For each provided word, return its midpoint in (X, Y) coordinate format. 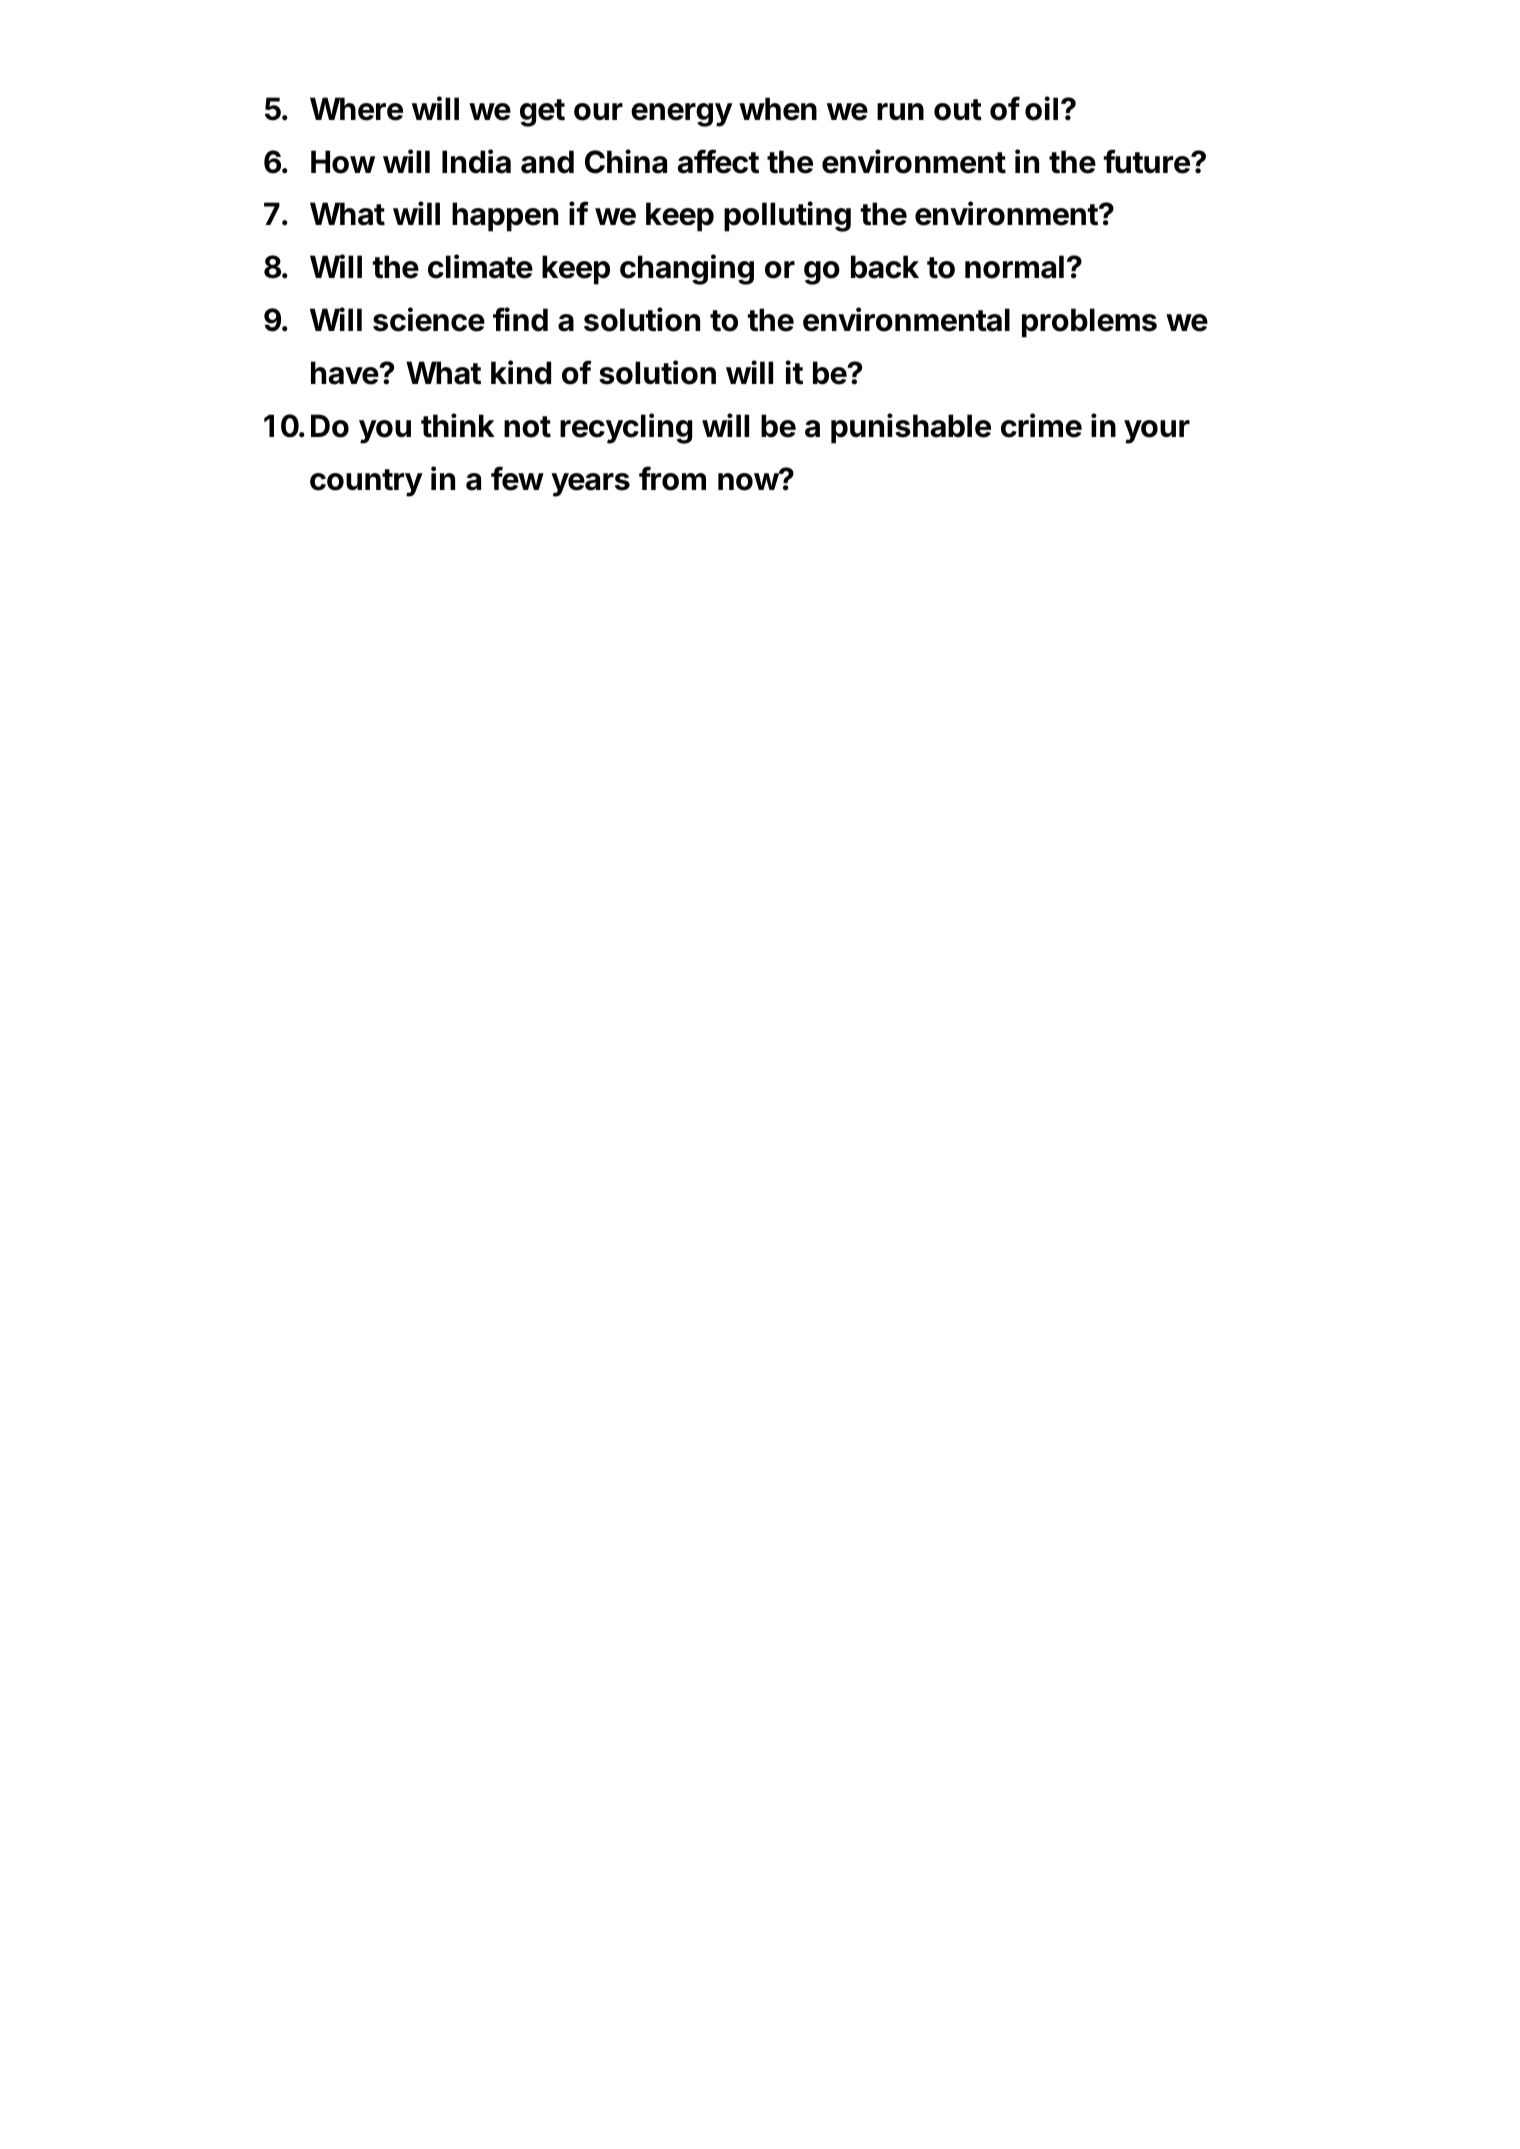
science (429, 319)
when (778, 109)
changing (687, 269)
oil (1041, 108)
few (517, 478)
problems (1089, 323)
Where (356, 109)
